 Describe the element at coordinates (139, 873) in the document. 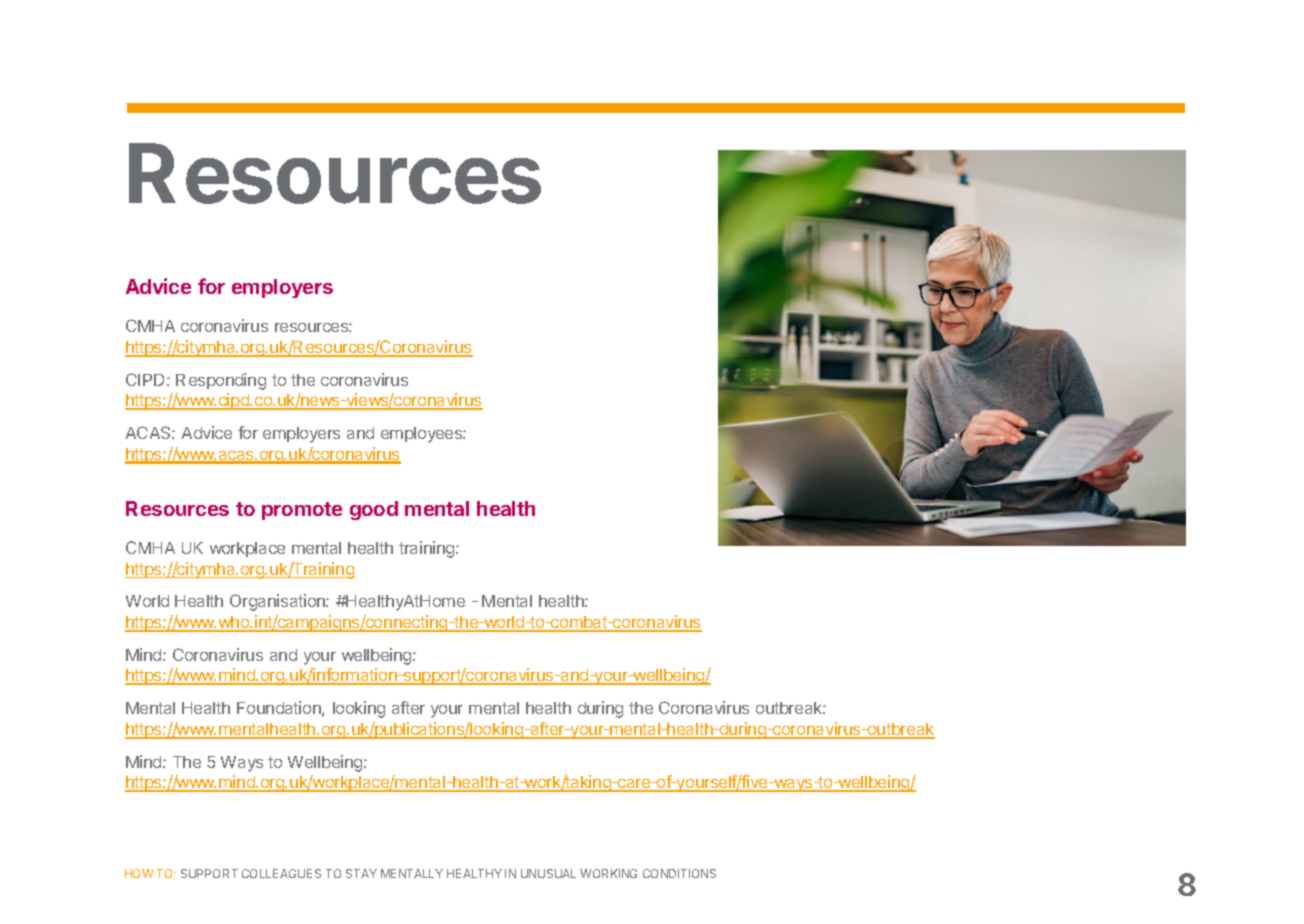

I see `HOW` at that location.
